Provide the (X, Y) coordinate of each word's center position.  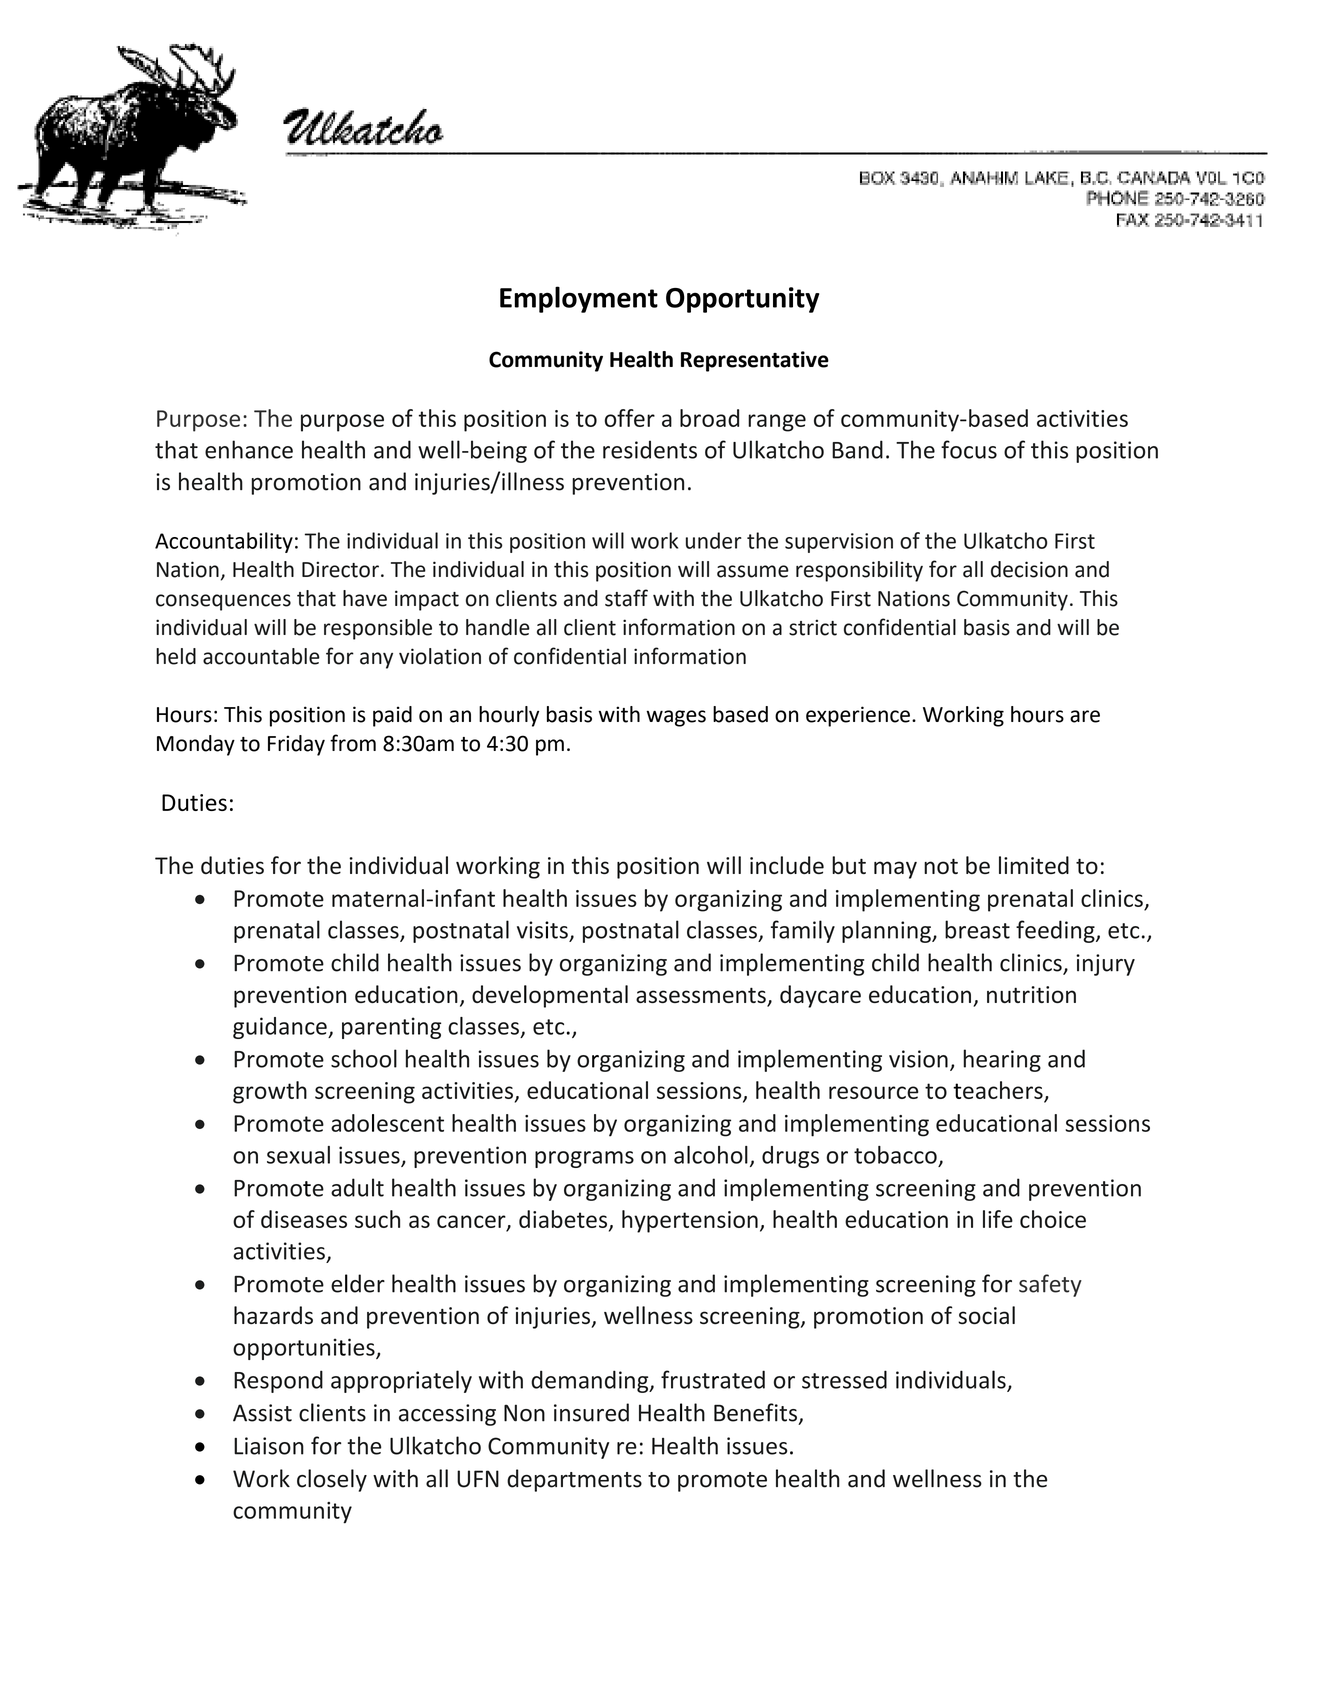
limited (1034, 865)
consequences (223, 602)
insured (591, 1412)
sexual (298, 1155)
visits (542, 930)
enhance (249, 449)
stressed (844, 1379)
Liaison (269, 1446)
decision (1029, 569)
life (998, 1219)
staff (626, 598)
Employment (579, 299)
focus (969, 449)
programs (584, 1159)
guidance (281, 1028)
